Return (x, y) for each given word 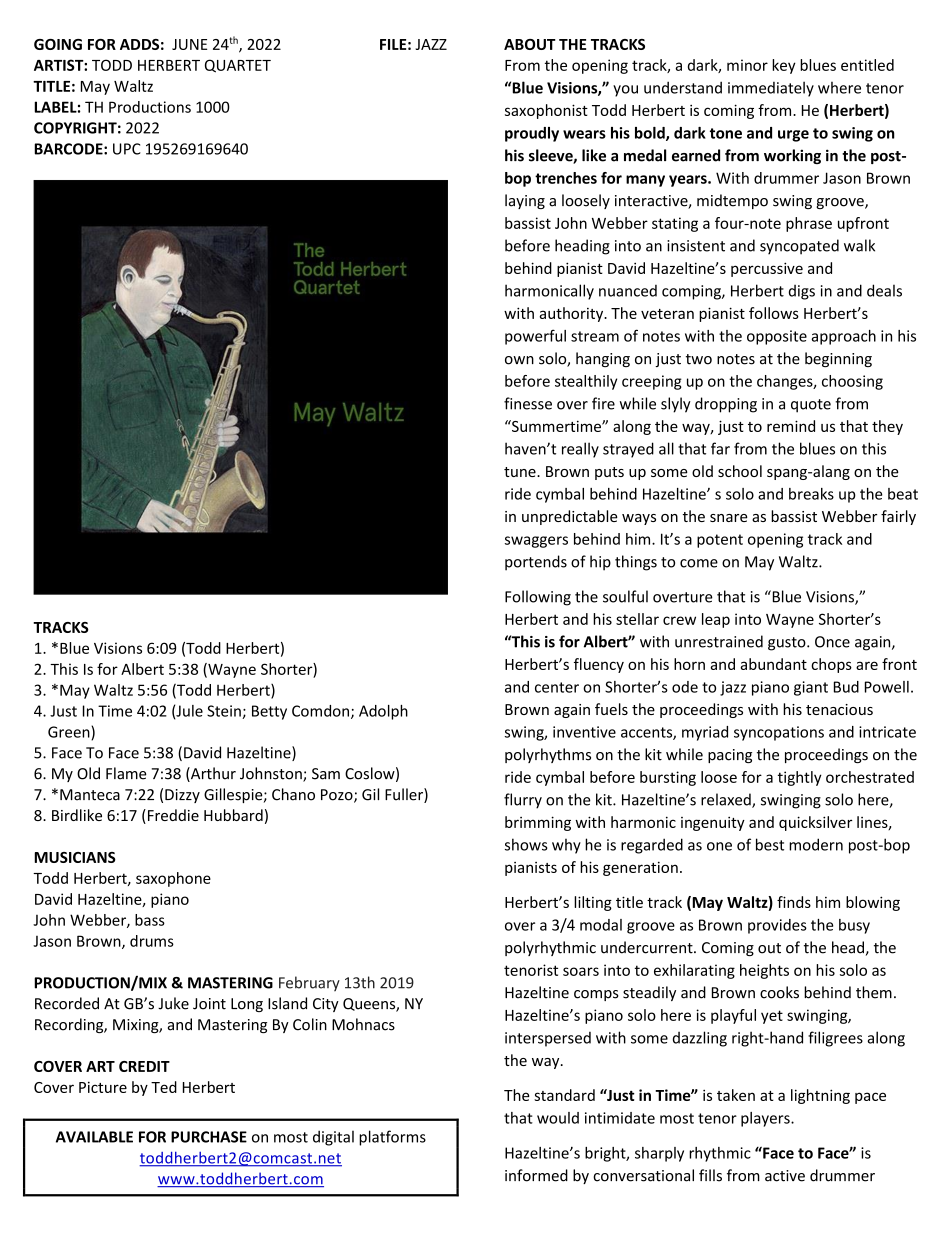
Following (538, 598)
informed (536, 1175)
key (784, 66)
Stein (225, 712)
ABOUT (530, 44)
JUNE (189, 44)
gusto (788, 644)
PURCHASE (209, 1137)
